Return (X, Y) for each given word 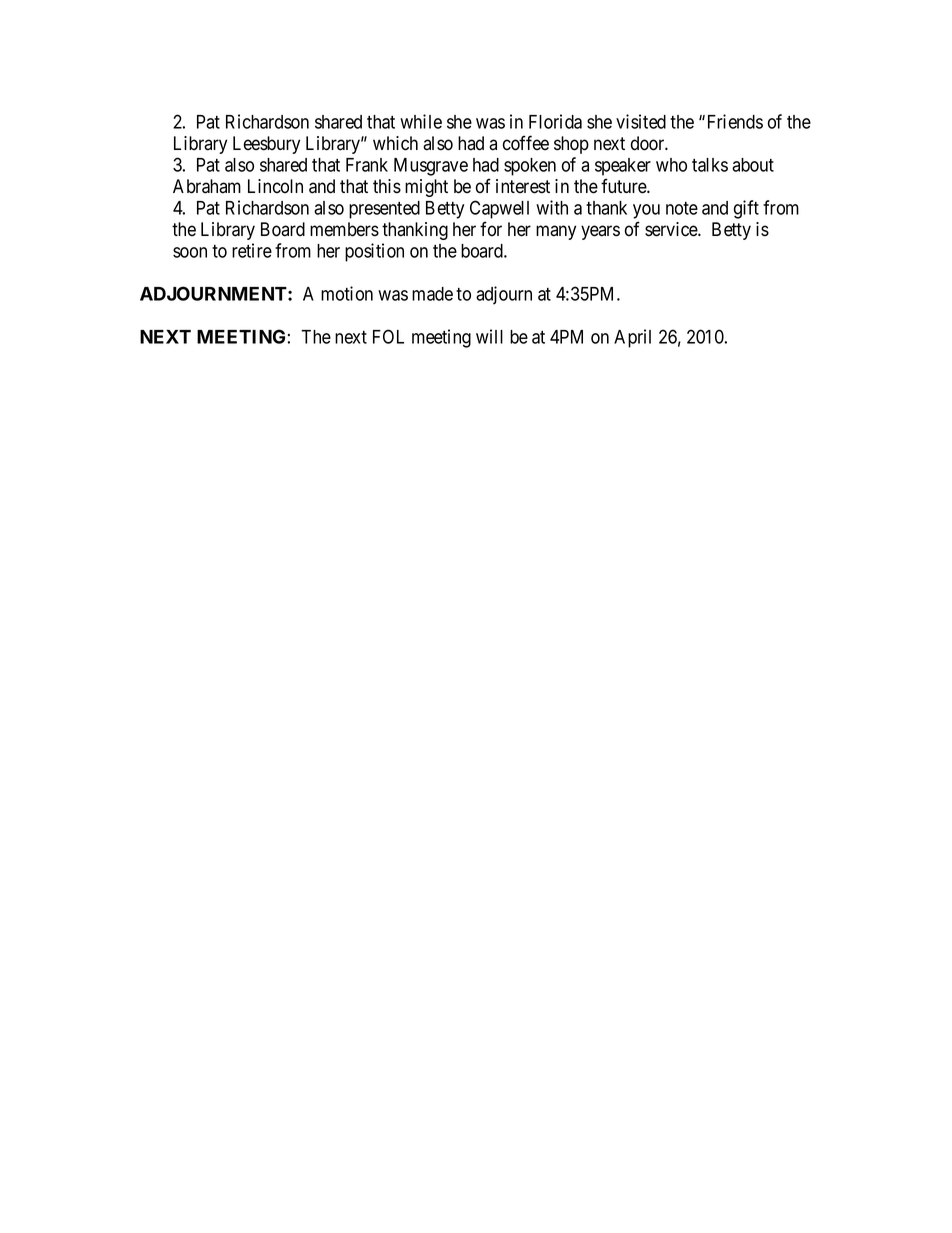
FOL (388, 336)
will (489, 336)
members (344, 229)
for (491, 229)
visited (641, 121)
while (421, 121)
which (395, 143)
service (672, 229)
